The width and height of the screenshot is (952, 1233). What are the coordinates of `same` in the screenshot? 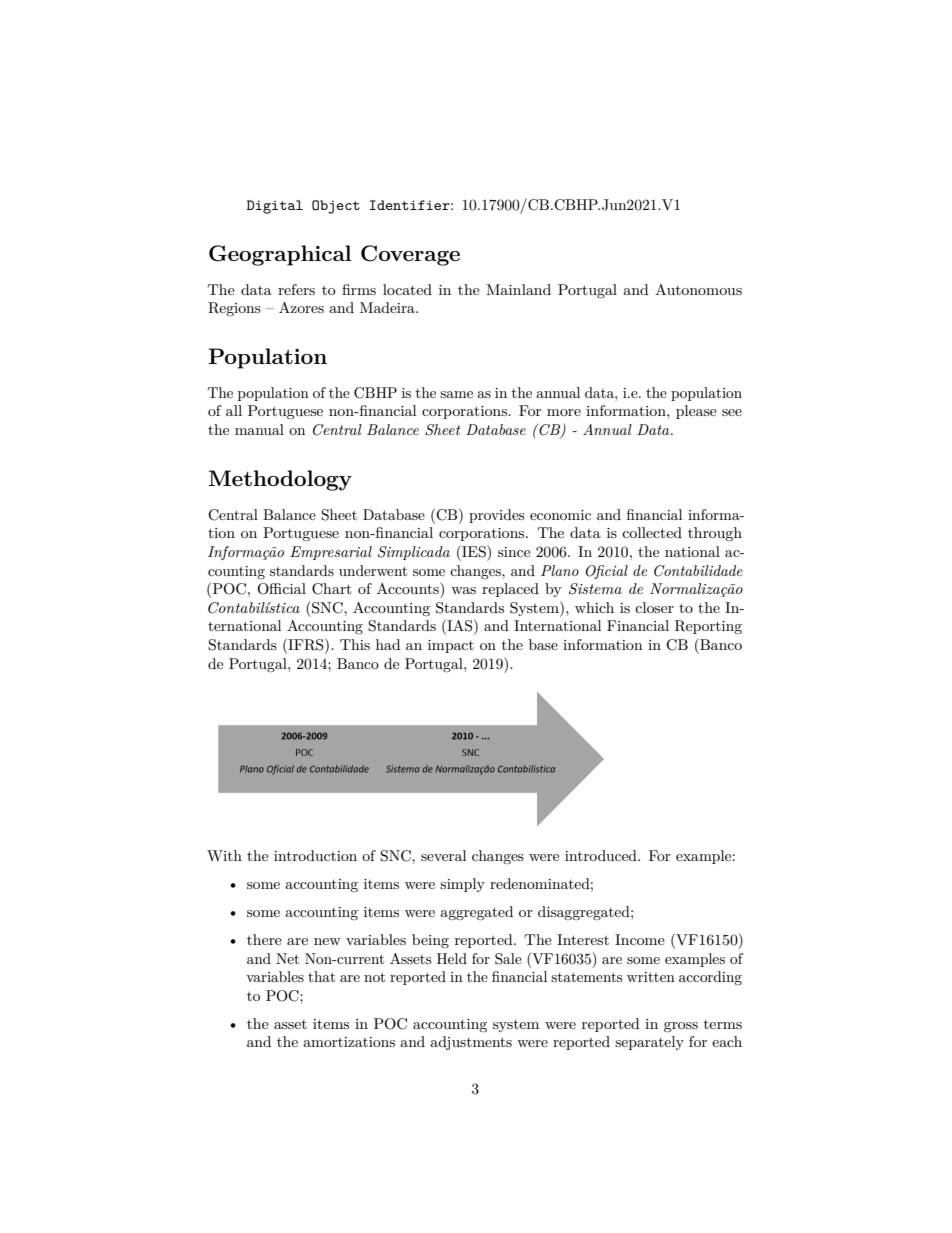 It's located at (456, 394).
